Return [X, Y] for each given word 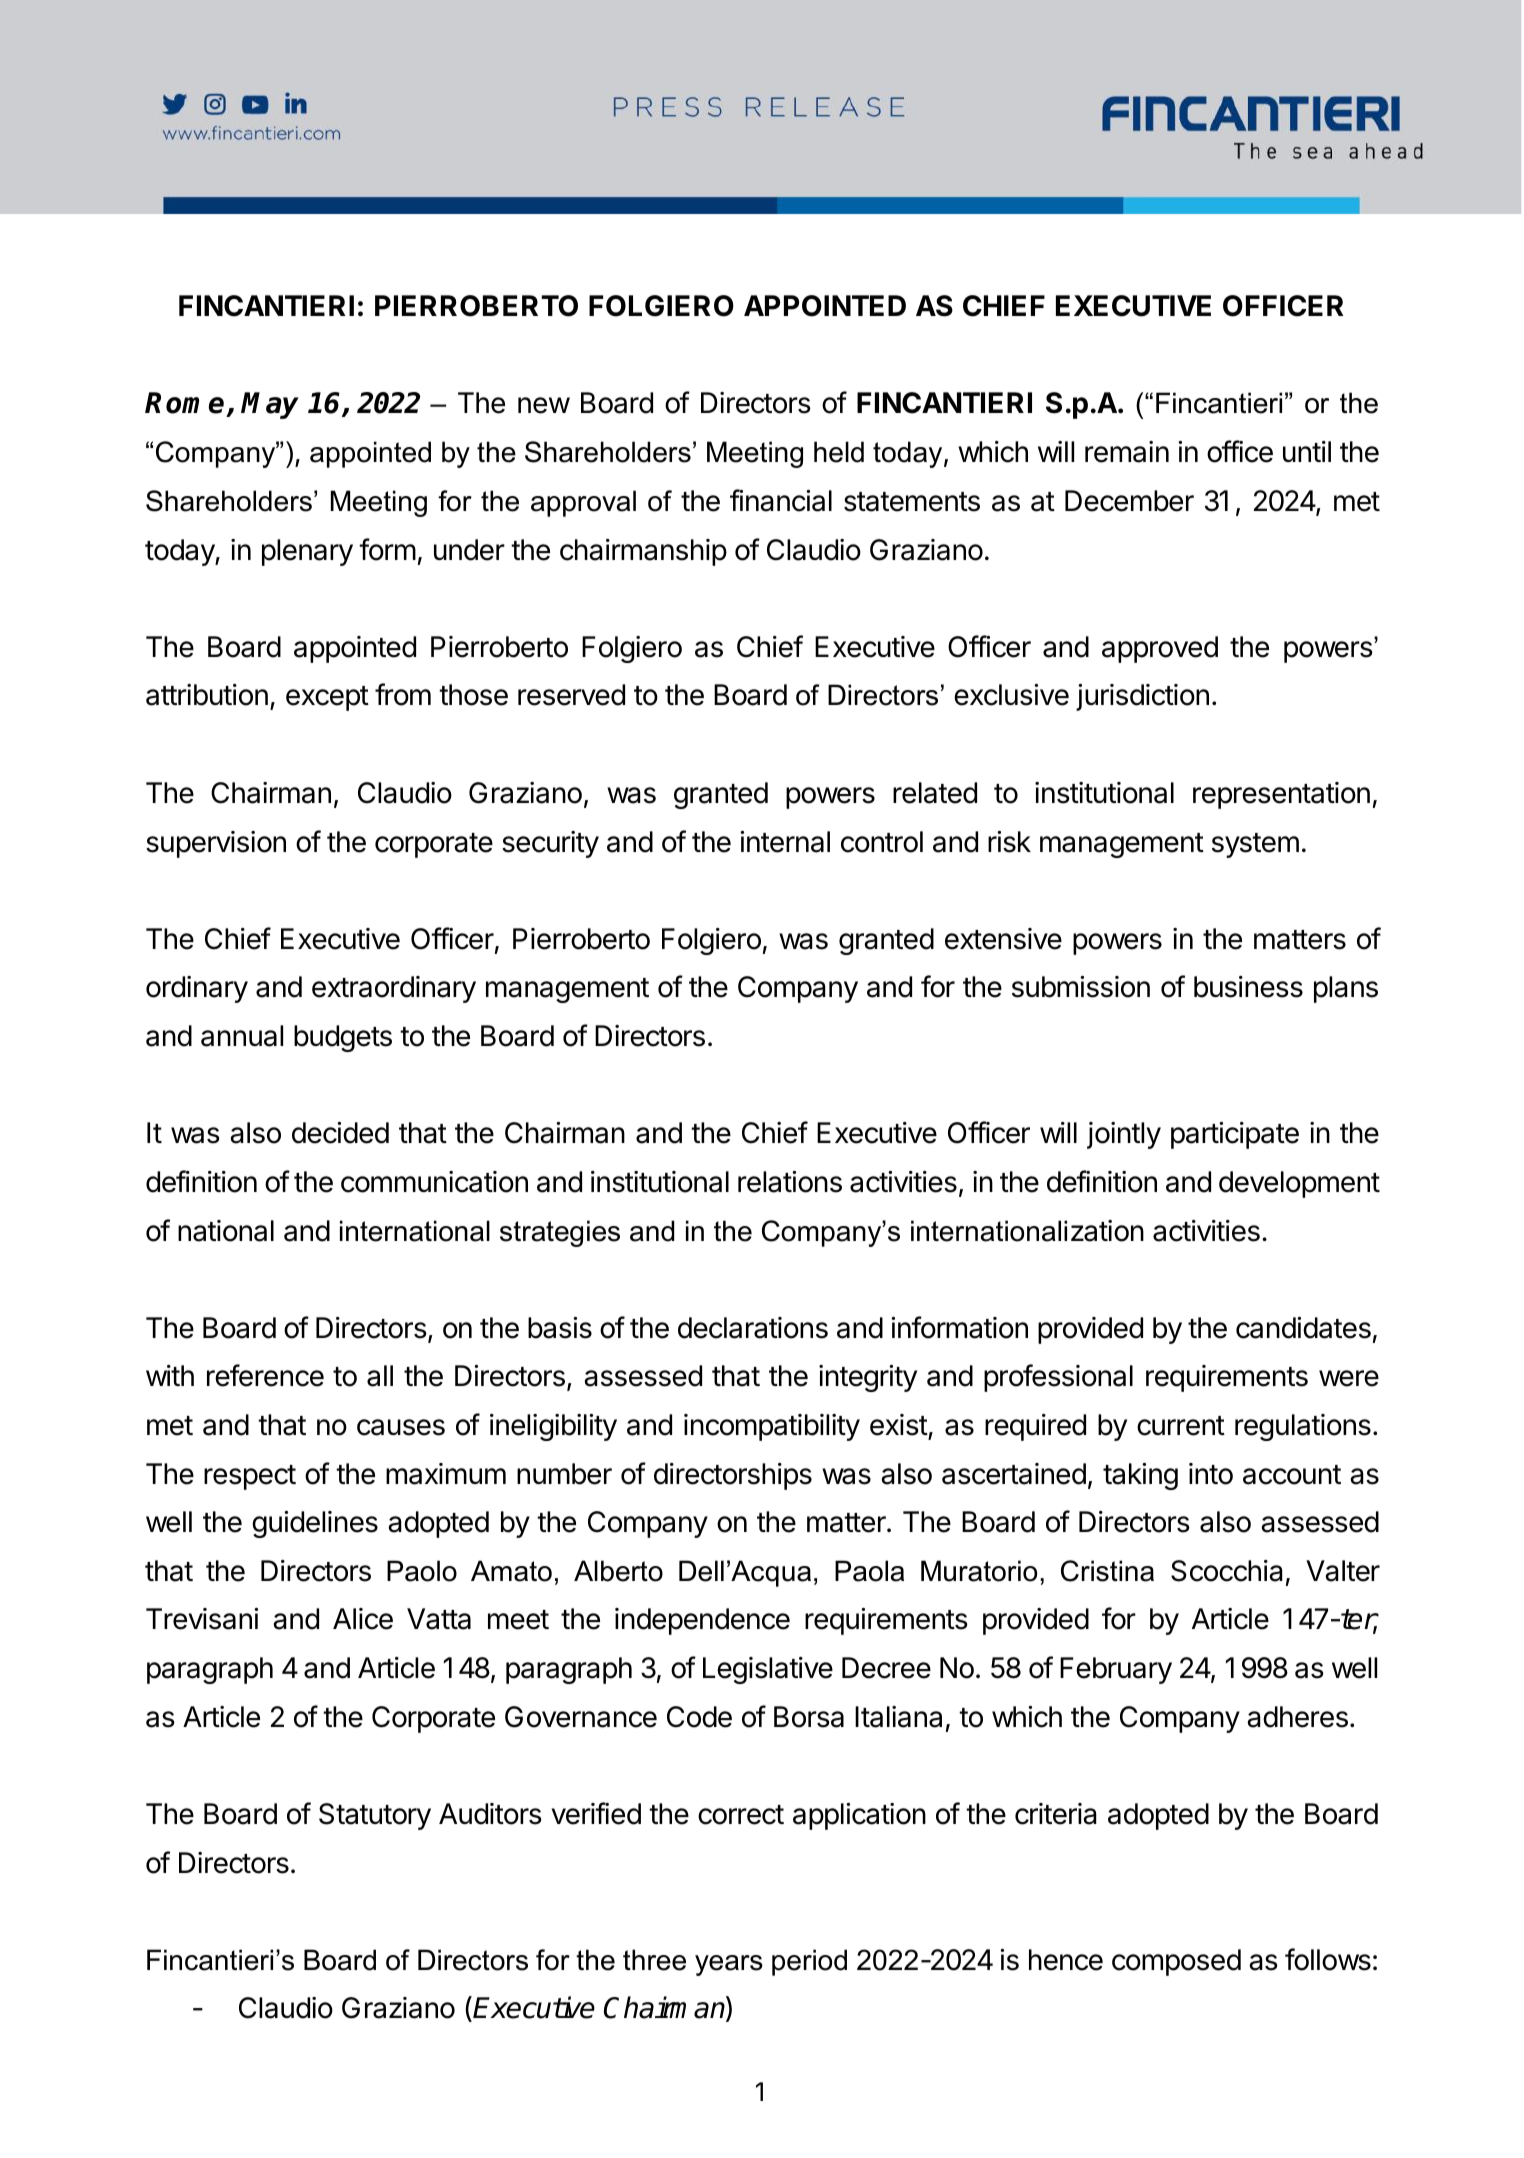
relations [790, 1182]
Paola [869, 1571]
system [1255, 845]
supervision [216, 844]
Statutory [375, 1816]
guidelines [315, 1524]
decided [340, 1133]
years [729, 1965]
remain [1127, 452]
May [270, 405]
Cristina [1107, 1571]
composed [1176, 1962]
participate [1235, 1135]
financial [781, 500]
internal [785, 842]
